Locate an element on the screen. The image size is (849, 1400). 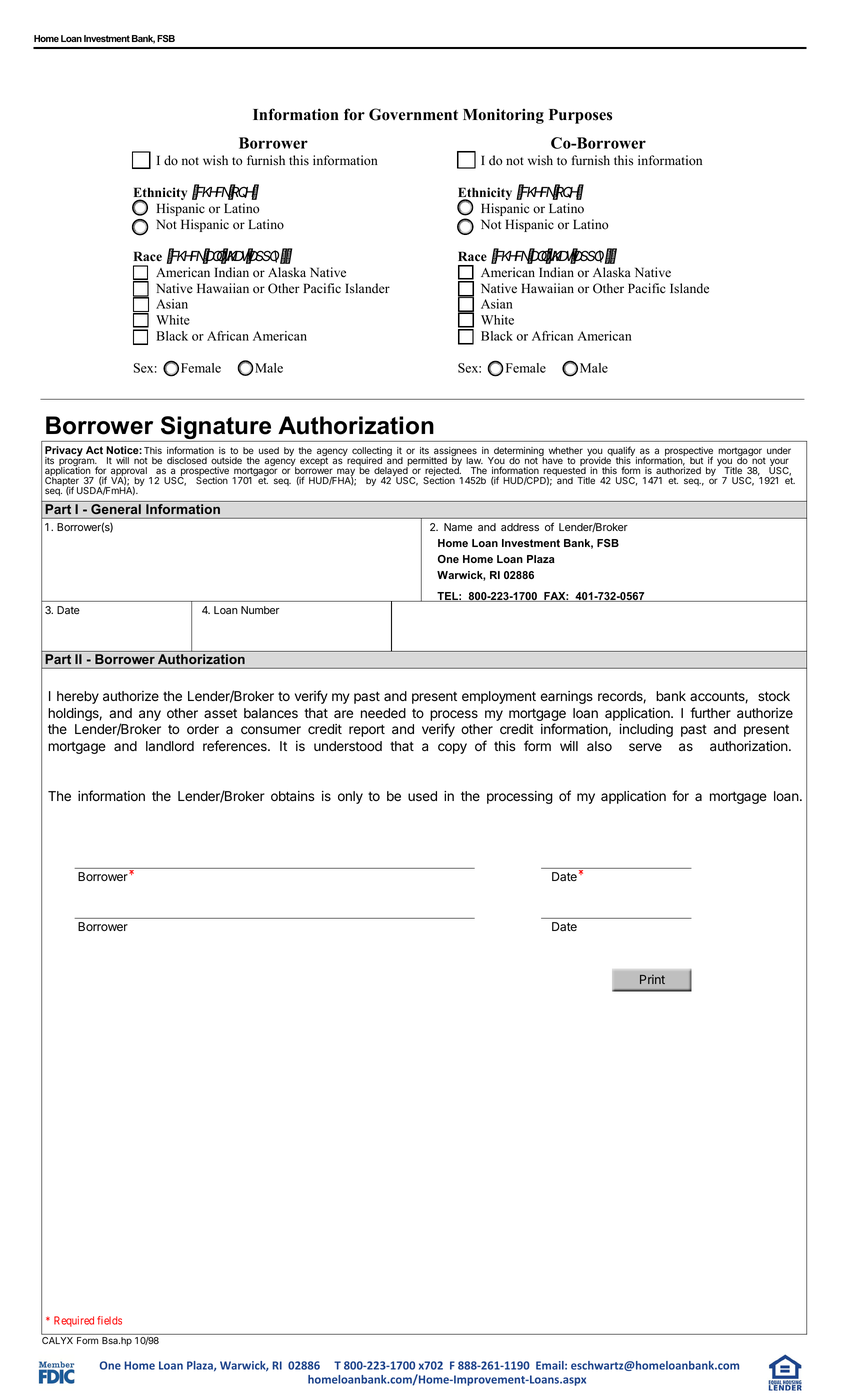
your is located at coordinates (779, 463).
